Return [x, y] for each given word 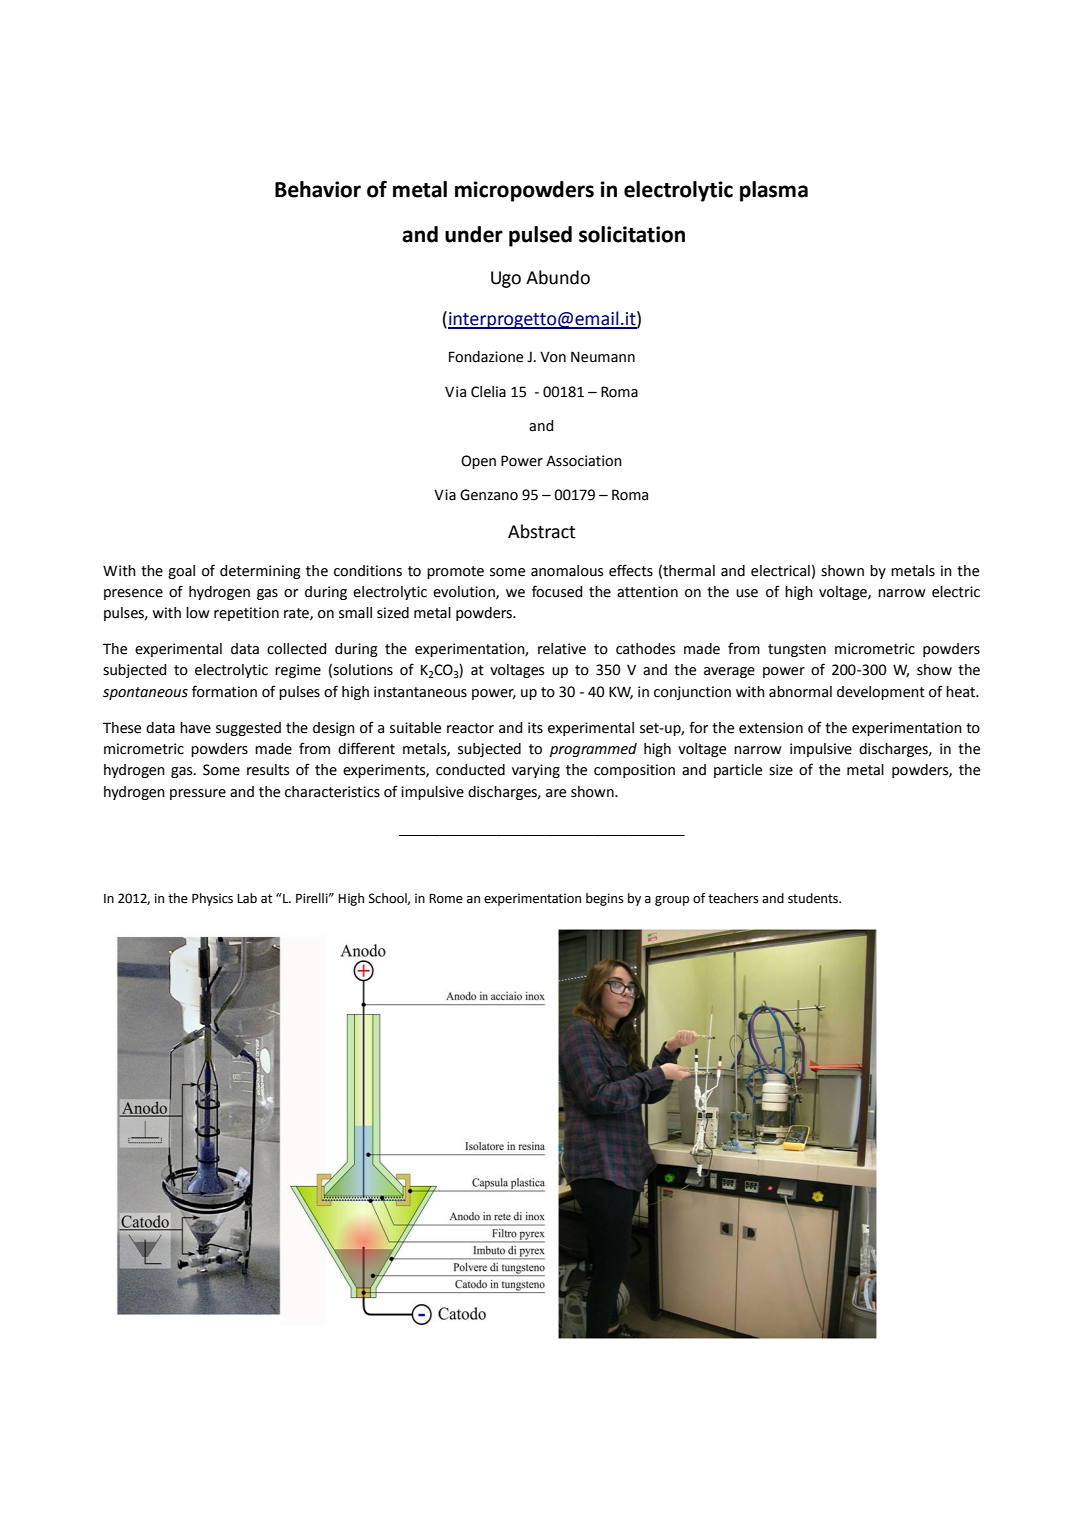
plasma [774, 191]
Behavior [318, 189]
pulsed [540, 236]
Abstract [541, 531]
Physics [212, 899]
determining [260, 572]
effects [631, 570]
